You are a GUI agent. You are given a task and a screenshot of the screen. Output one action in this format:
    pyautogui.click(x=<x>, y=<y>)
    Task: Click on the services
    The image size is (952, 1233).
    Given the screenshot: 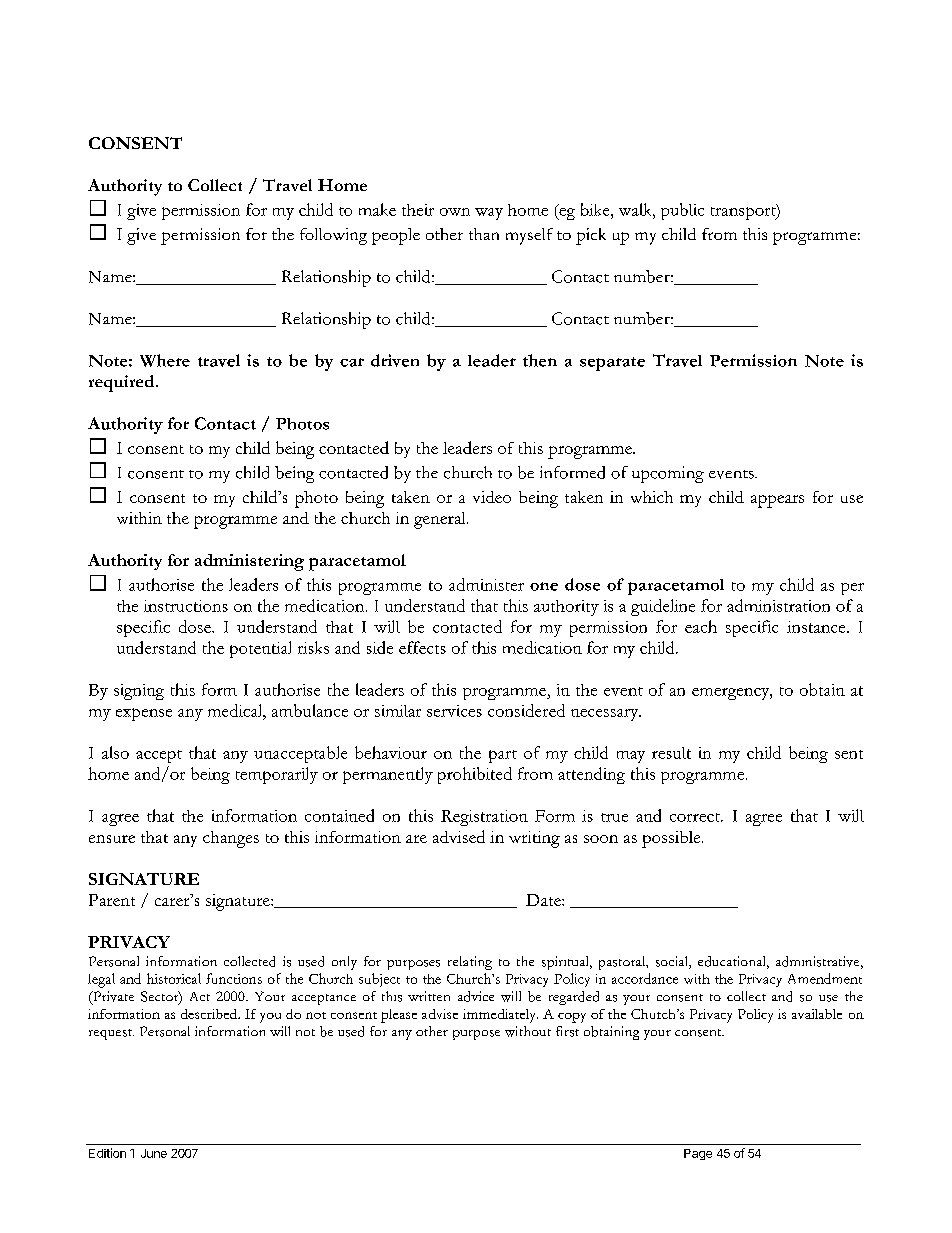 What is the action you would take?
    pyautogui.click(x=454, y=711)
